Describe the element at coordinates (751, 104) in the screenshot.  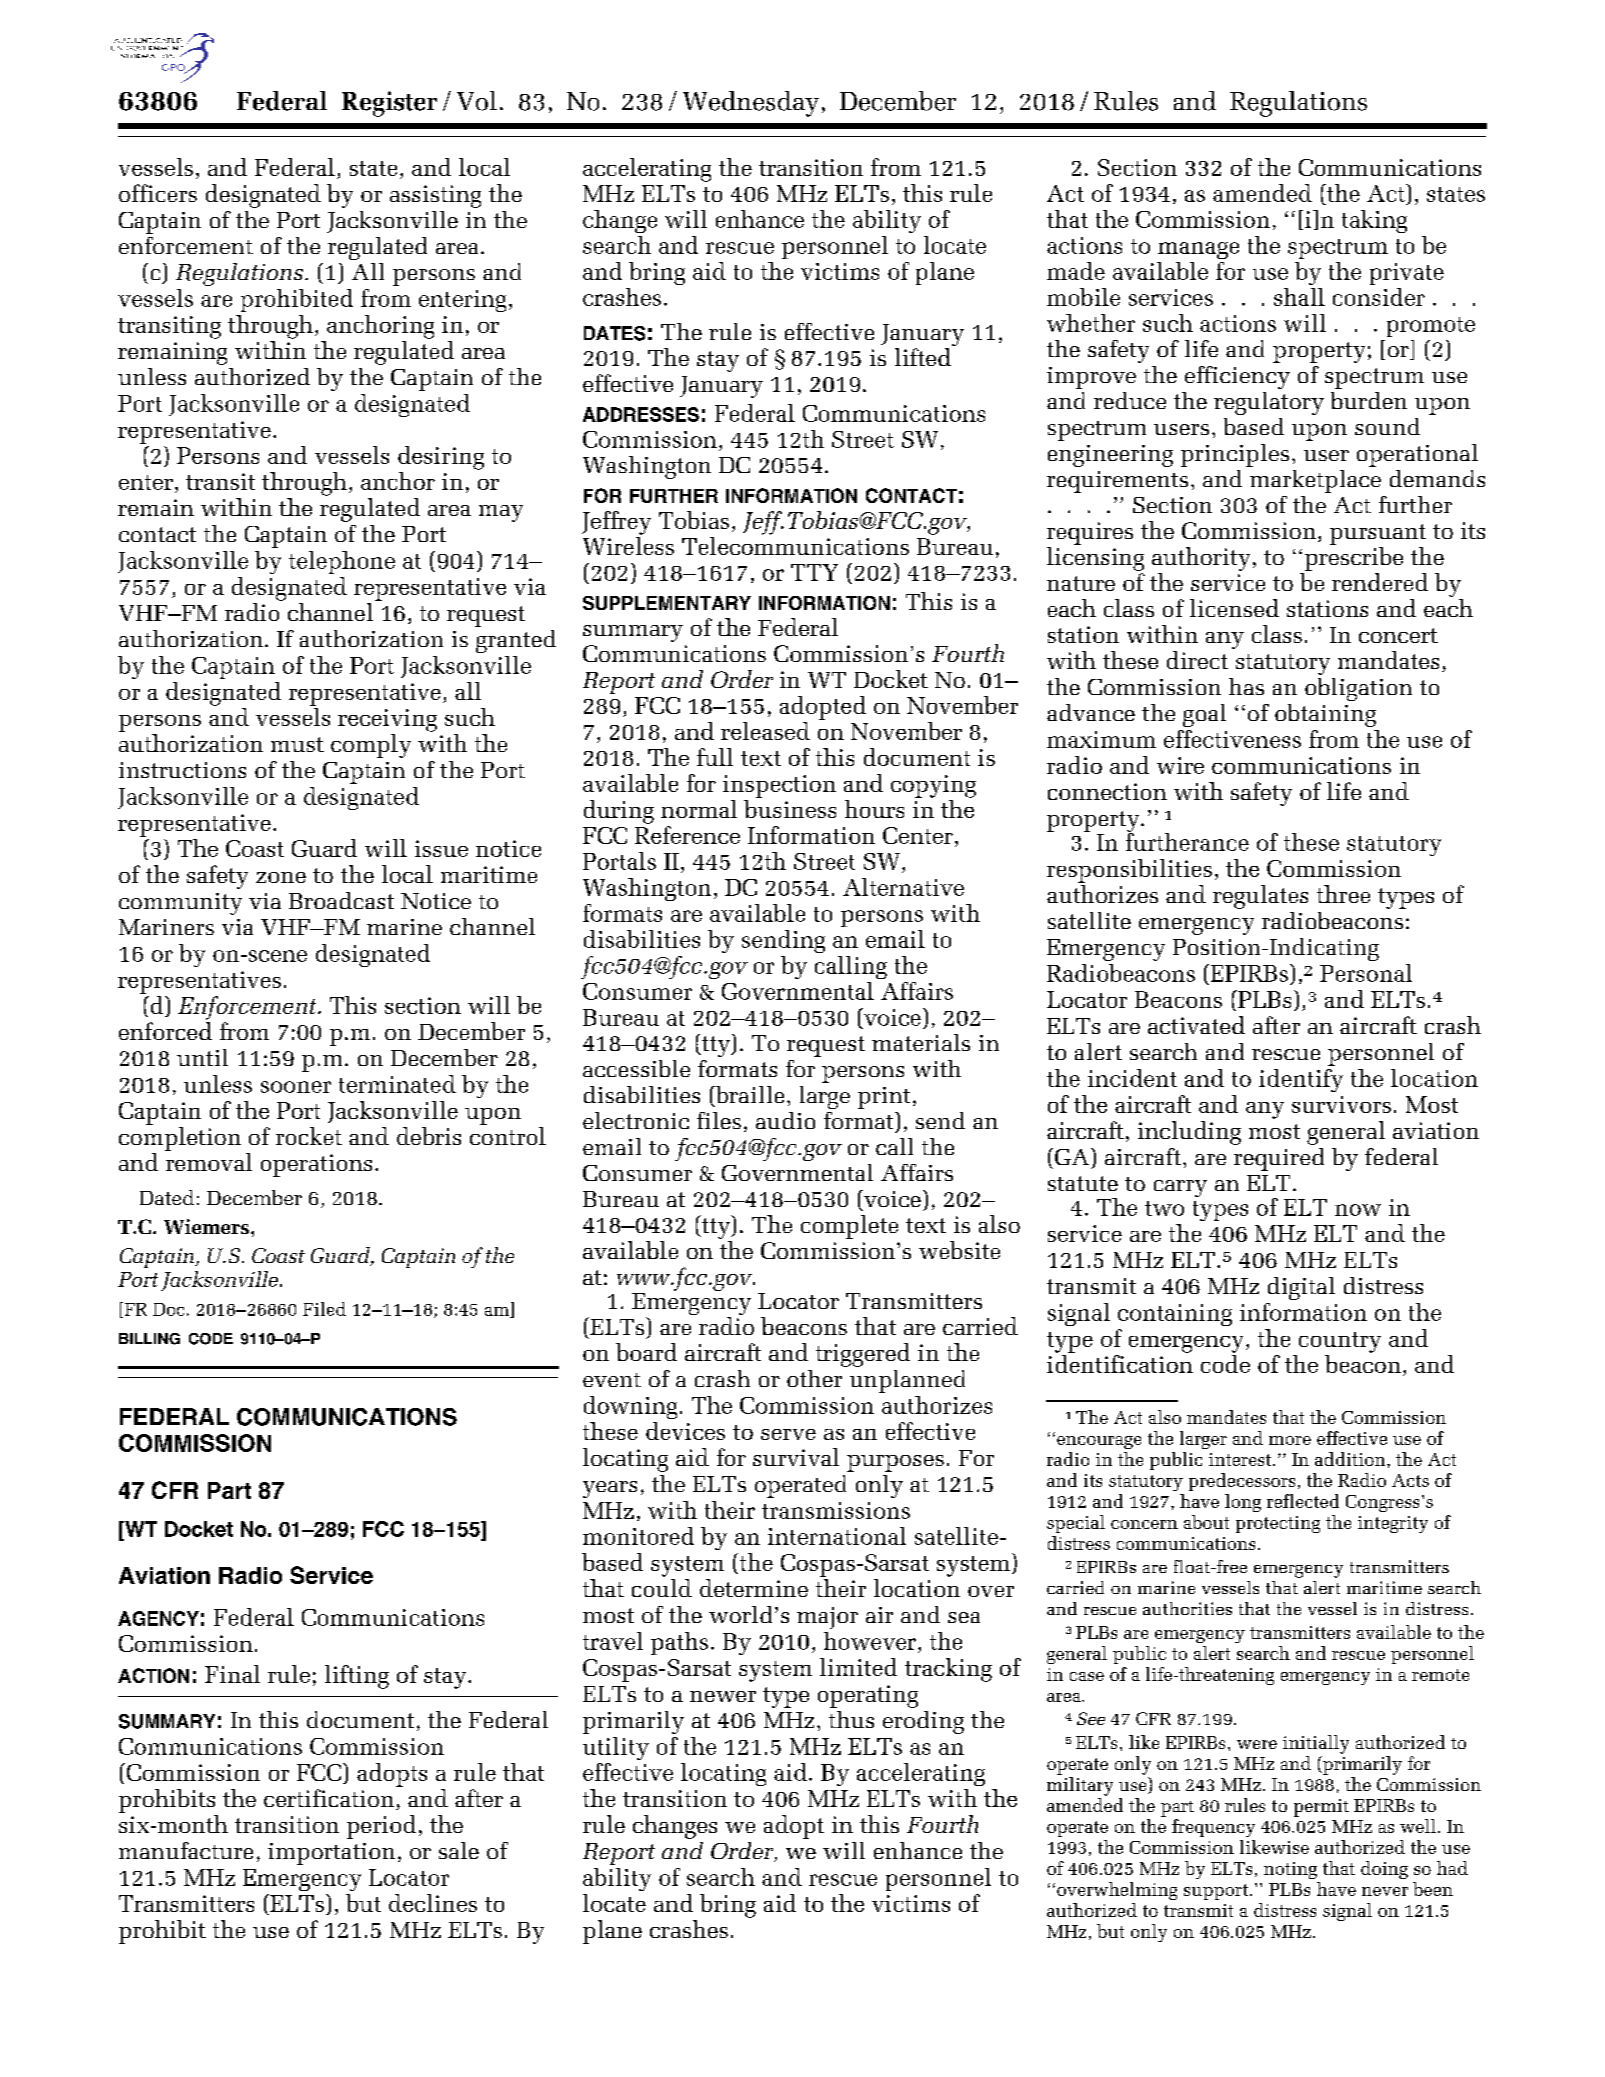
I see `Wednesday` at that location.
